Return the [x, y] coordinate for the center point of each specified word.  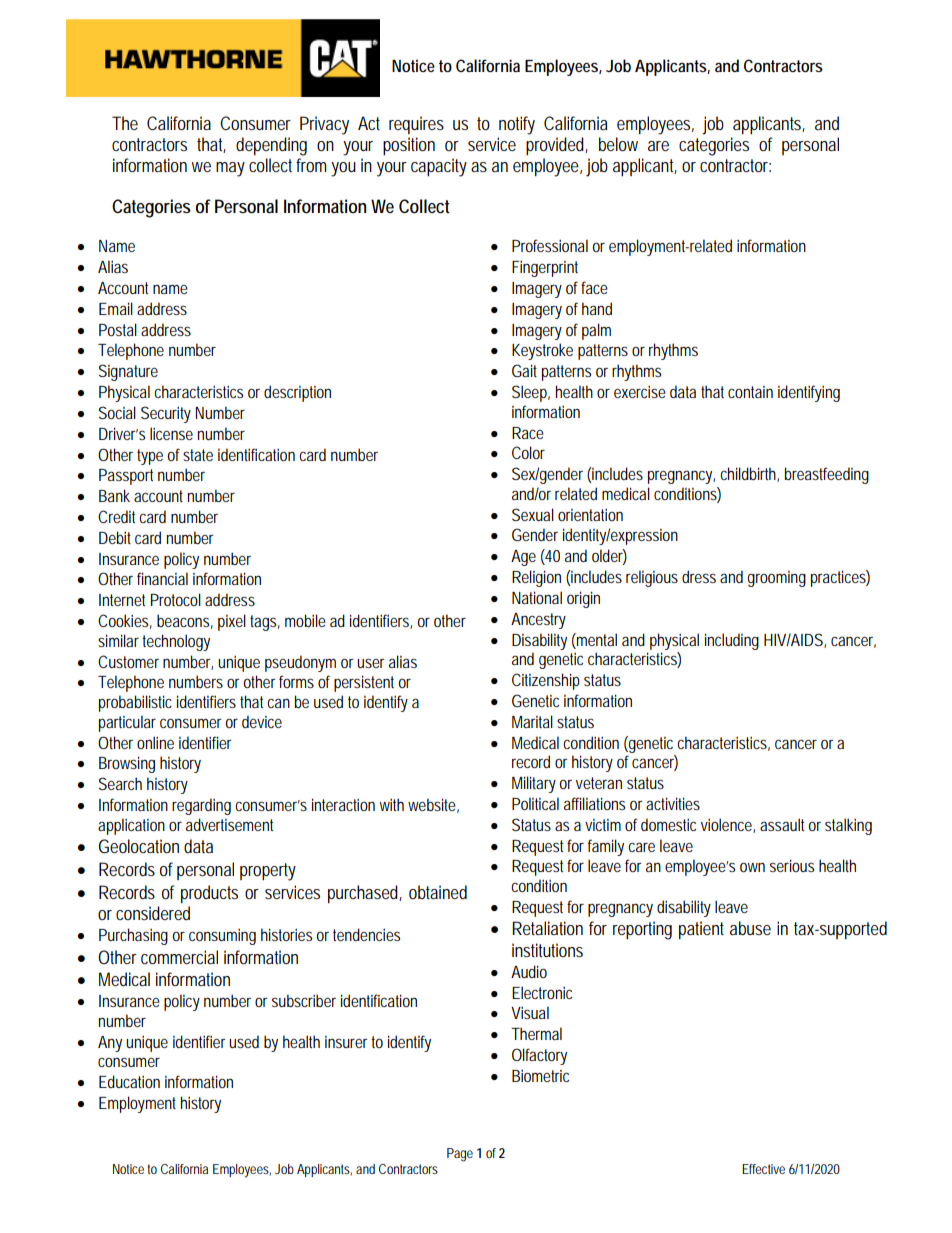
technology [176, 642]
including [732, 641]
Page [460, 1155]
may [230, 169]
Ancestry [538, 621]
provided [557, 146]
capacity [439, 167]
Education [129, 1081]
